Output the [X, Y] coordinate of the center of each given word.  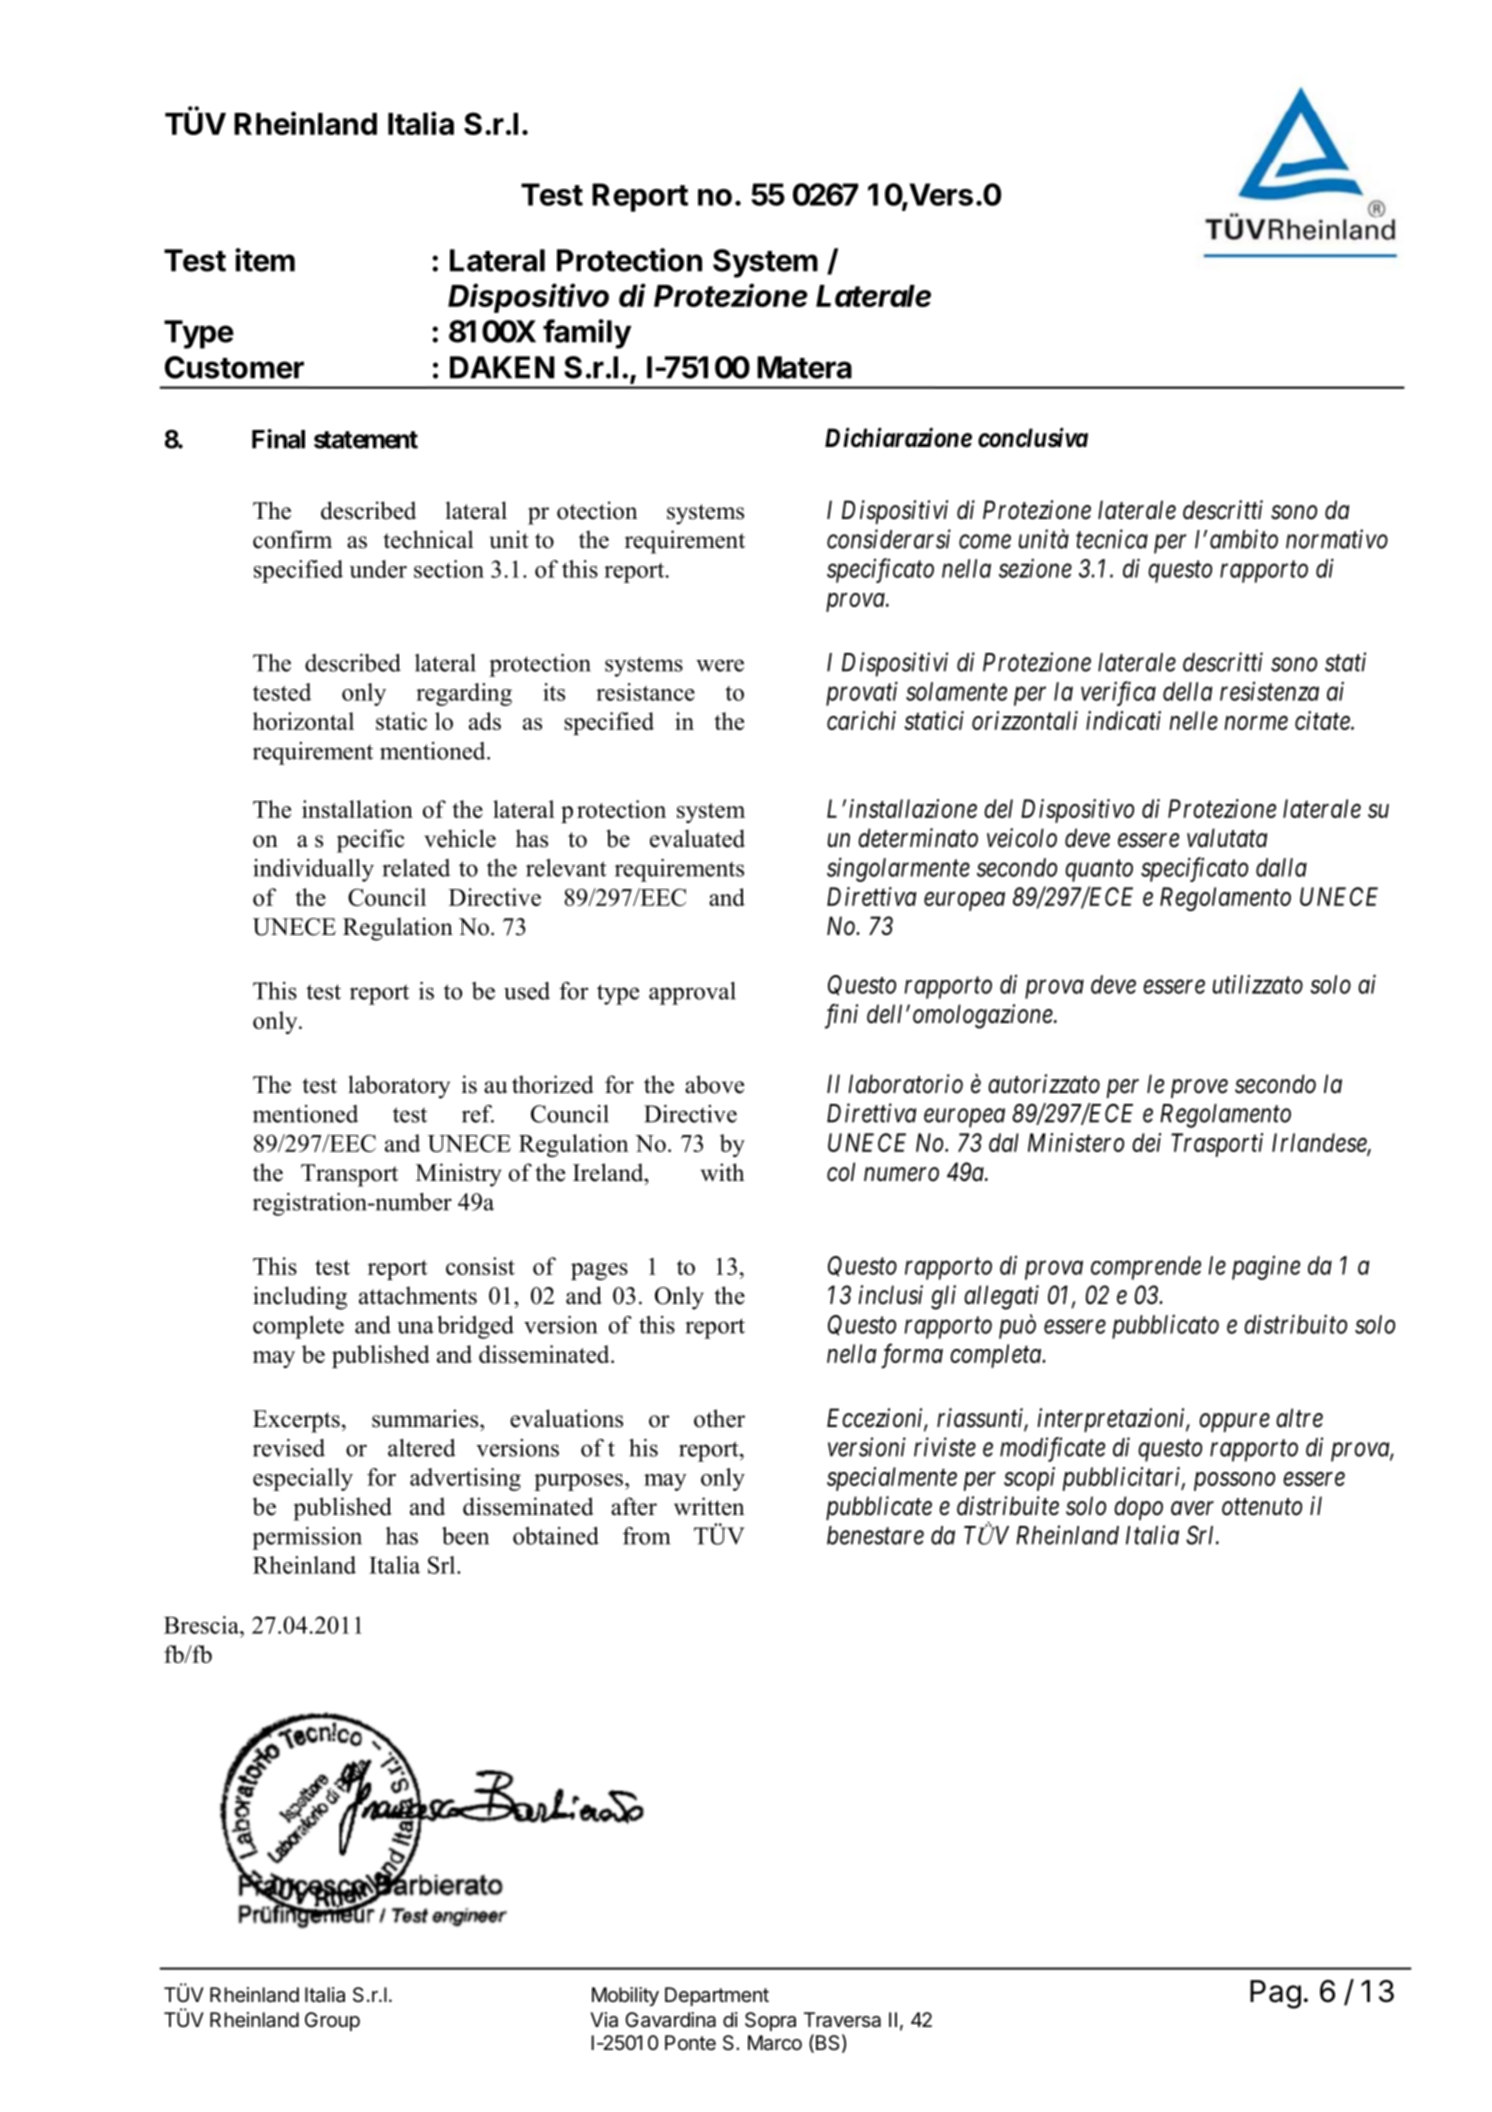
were [720, 665]
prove [1199, 1089]
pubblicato [1165, 1326]
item [265, 260]
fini [841, 1016]
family [587, 334]
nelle [1193, 720]
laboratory [399, 1087]
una [415, 1327]
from [646, 1536]
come [985, 542]
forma [912, 1356]
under [378, 569]
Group [332, 2021]
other [719, 1418]
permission [307, 1538]
